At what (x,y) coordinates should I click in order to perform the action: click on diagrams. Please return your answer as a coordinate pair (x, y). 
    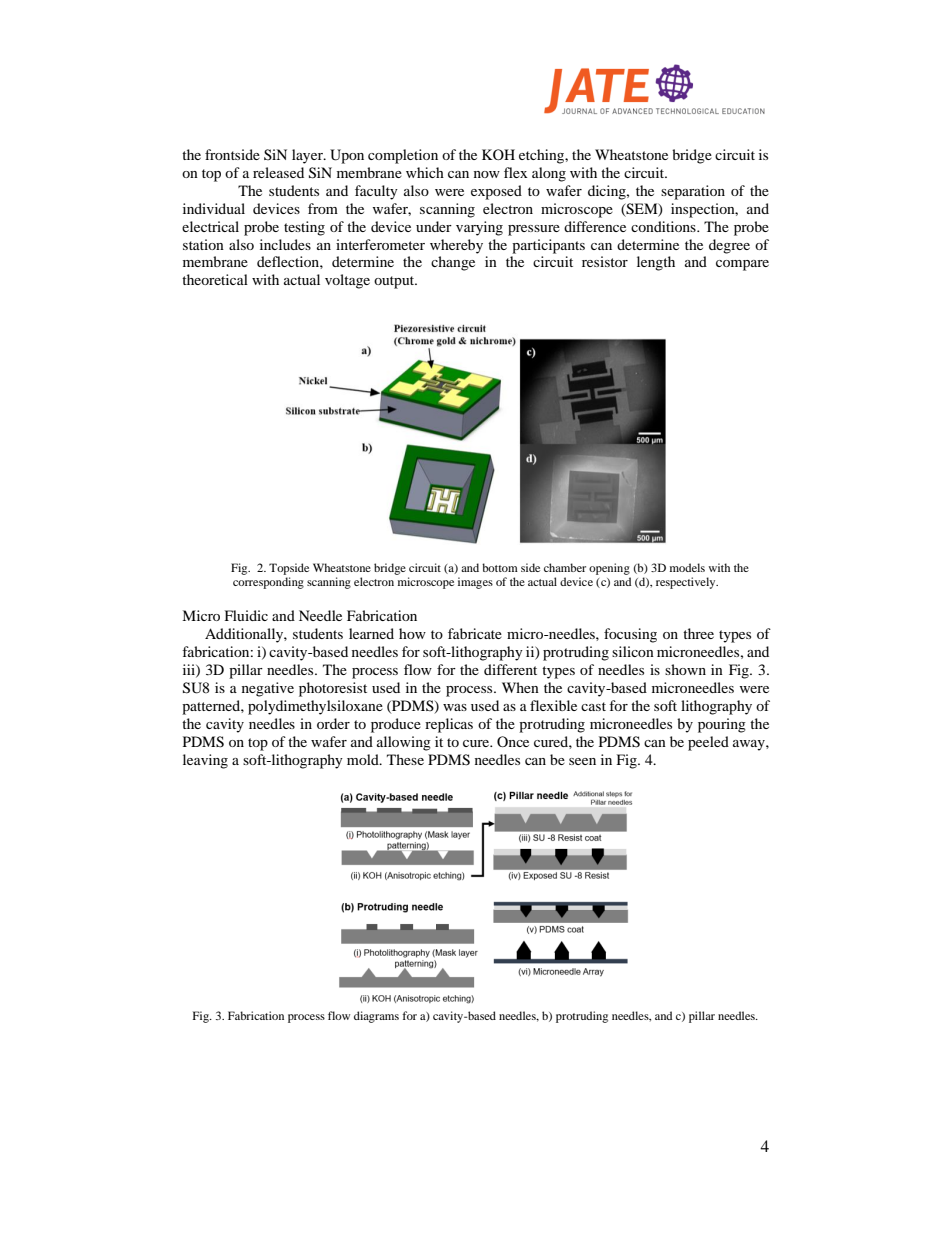
    Looking at the image, I should click on (376, 1017).
